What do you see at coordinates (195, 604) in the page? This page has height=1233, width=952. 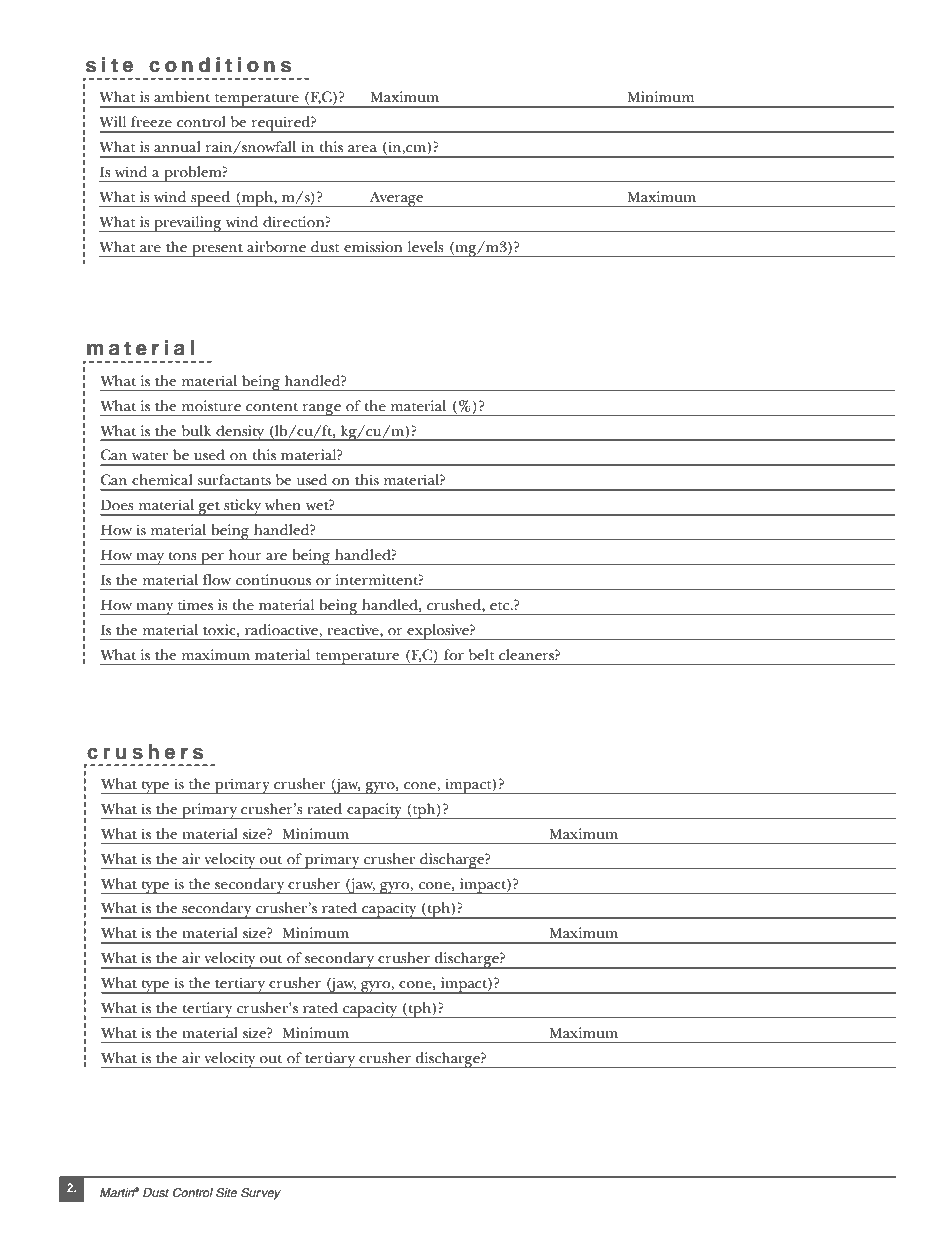 I see `times` at bounding box center [195, 604].
